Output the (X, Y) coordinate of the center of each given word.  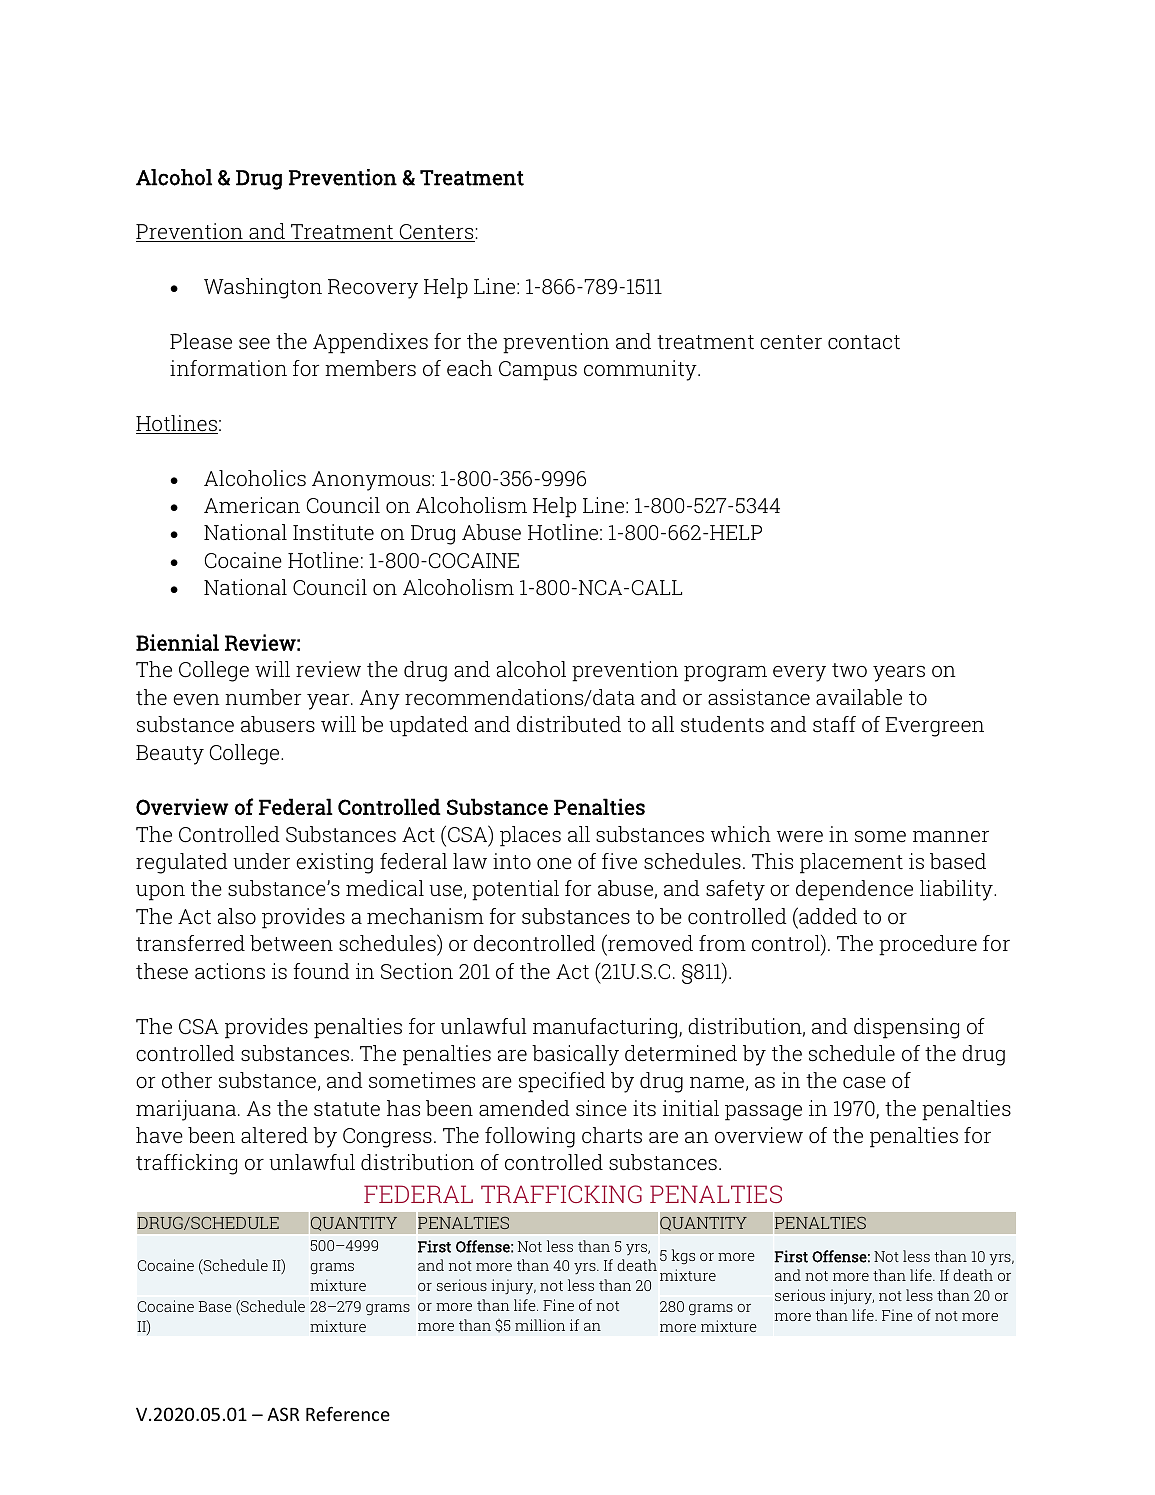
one (554, 864)
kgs (683, 1256)
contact (864, 342)
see (254, 344)
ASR (283, 1414)
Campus (538, 371)
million (540, 1325)
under (261, 861)
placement (851, 863)
